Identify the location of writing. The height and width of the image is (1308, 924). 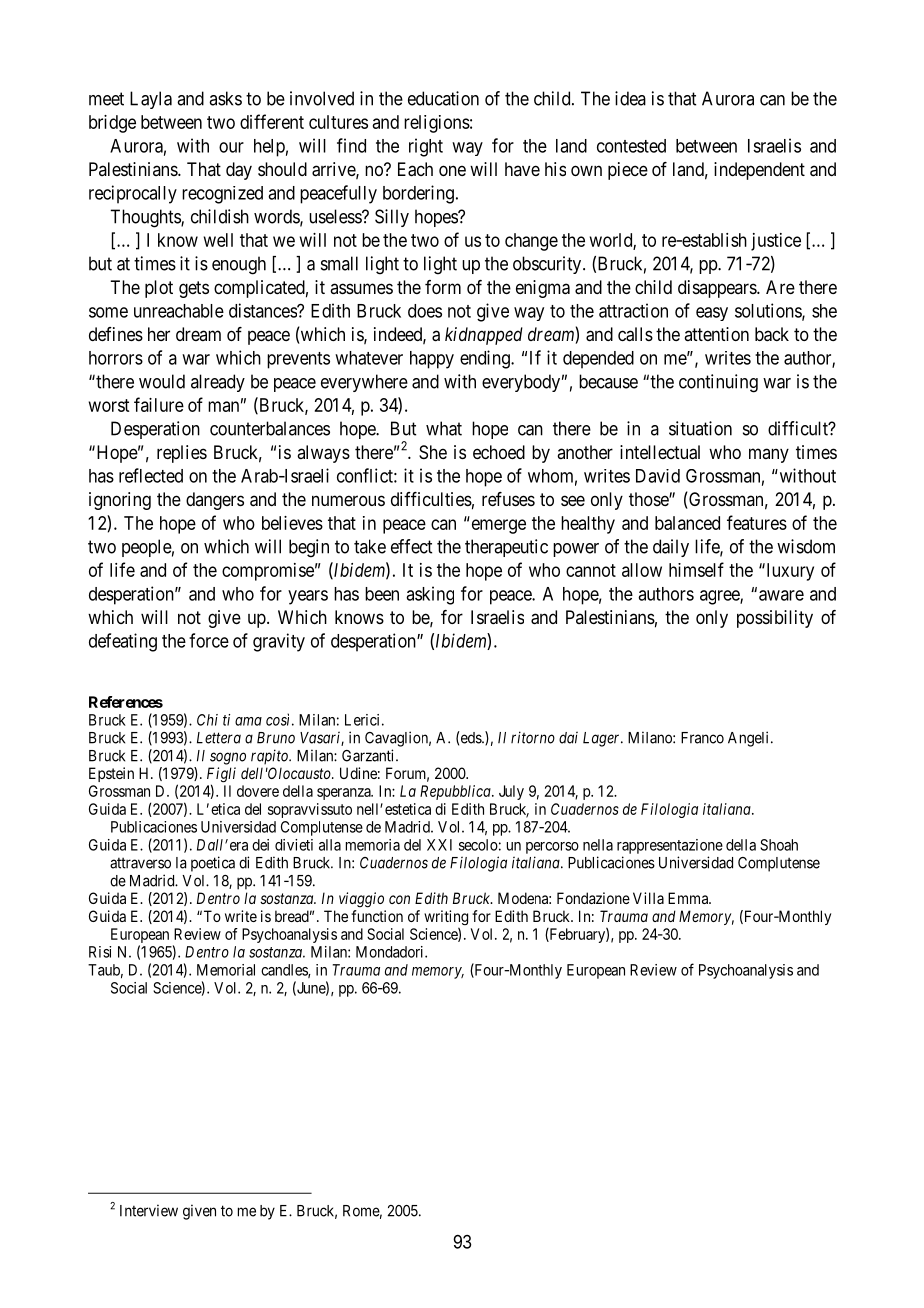
(446, 919).
